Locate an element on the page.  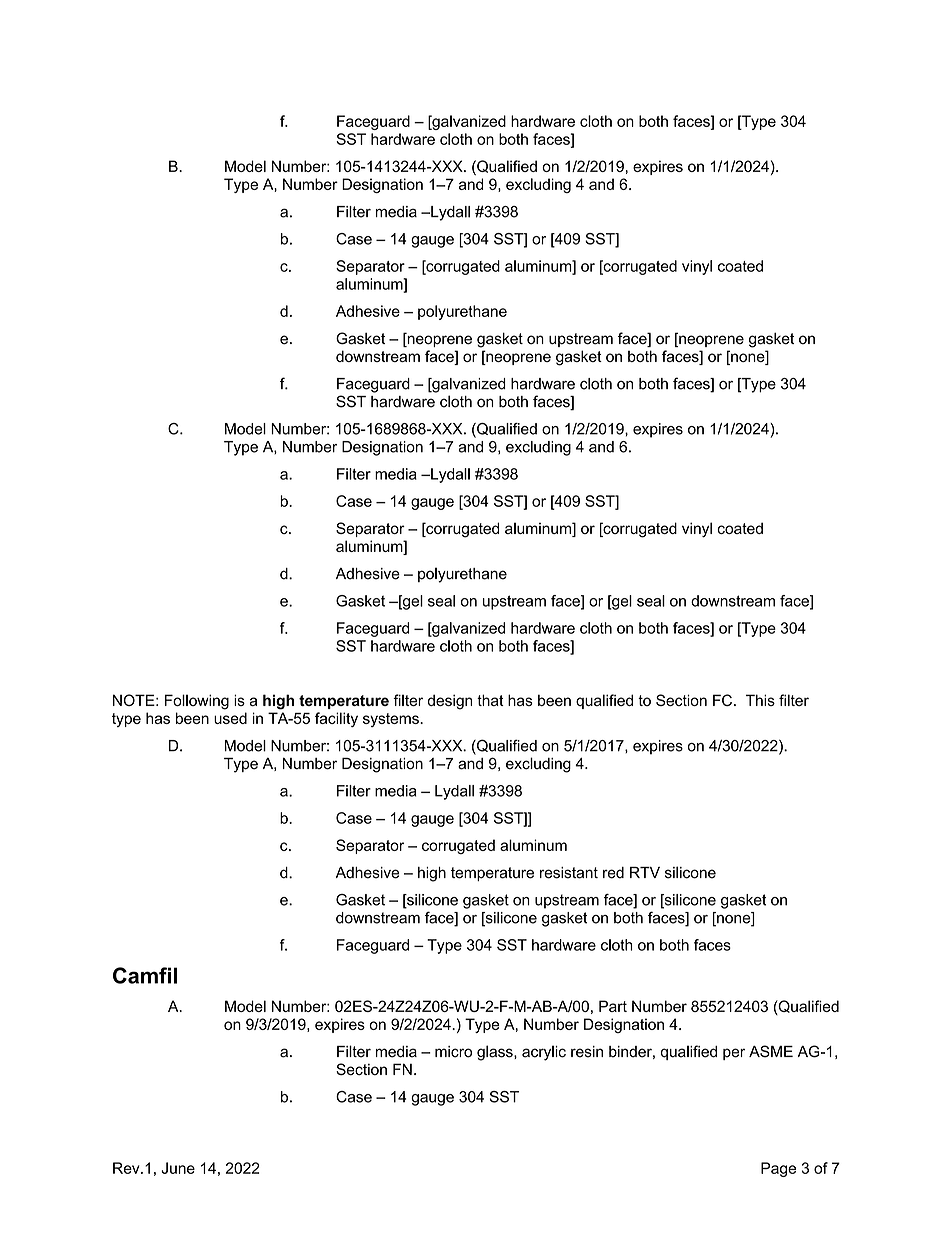
RTV is located at coordinates (645, 872).
